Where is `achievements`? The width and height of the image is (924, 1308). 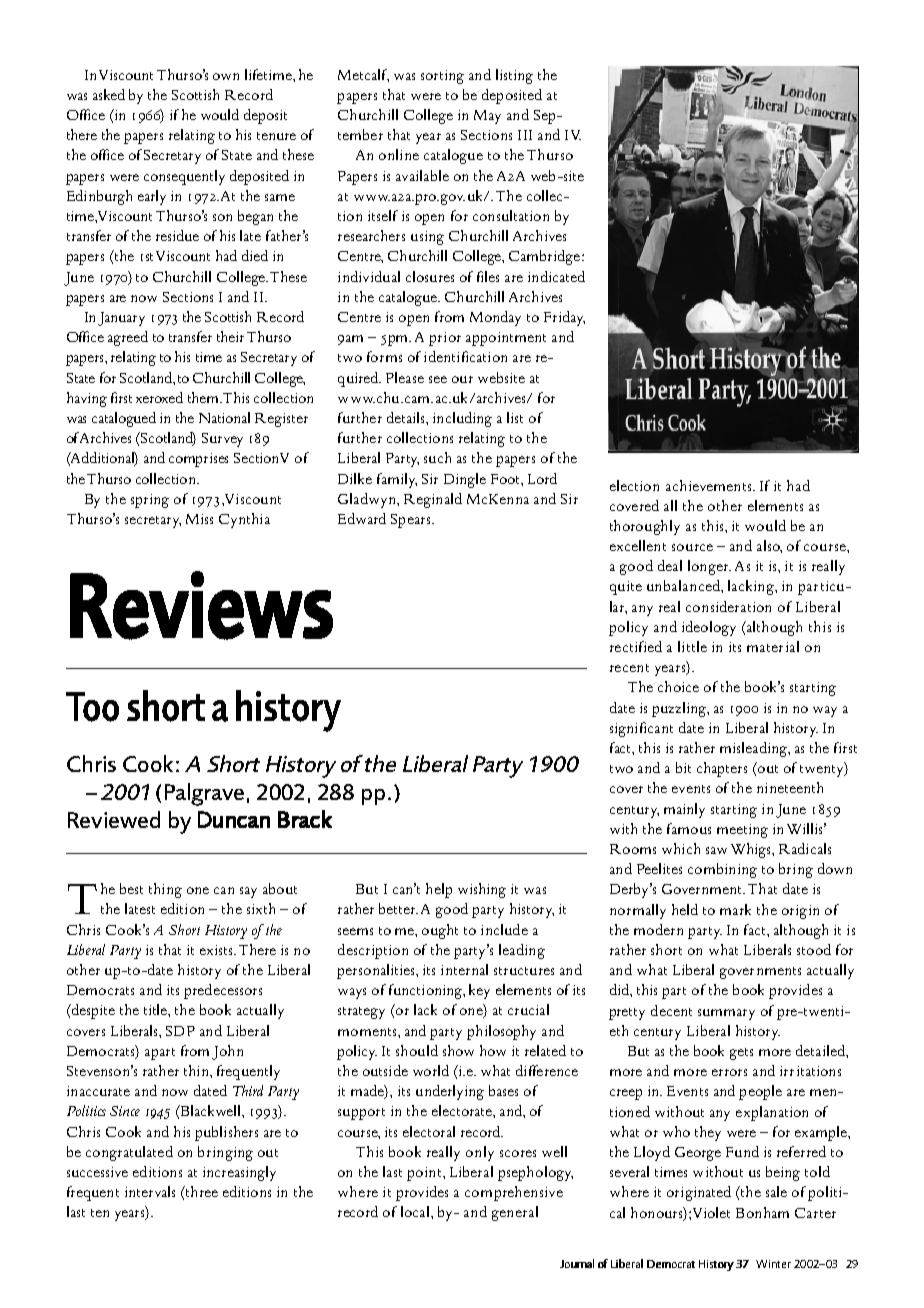
achievements is located at coordinates (710, 485).
